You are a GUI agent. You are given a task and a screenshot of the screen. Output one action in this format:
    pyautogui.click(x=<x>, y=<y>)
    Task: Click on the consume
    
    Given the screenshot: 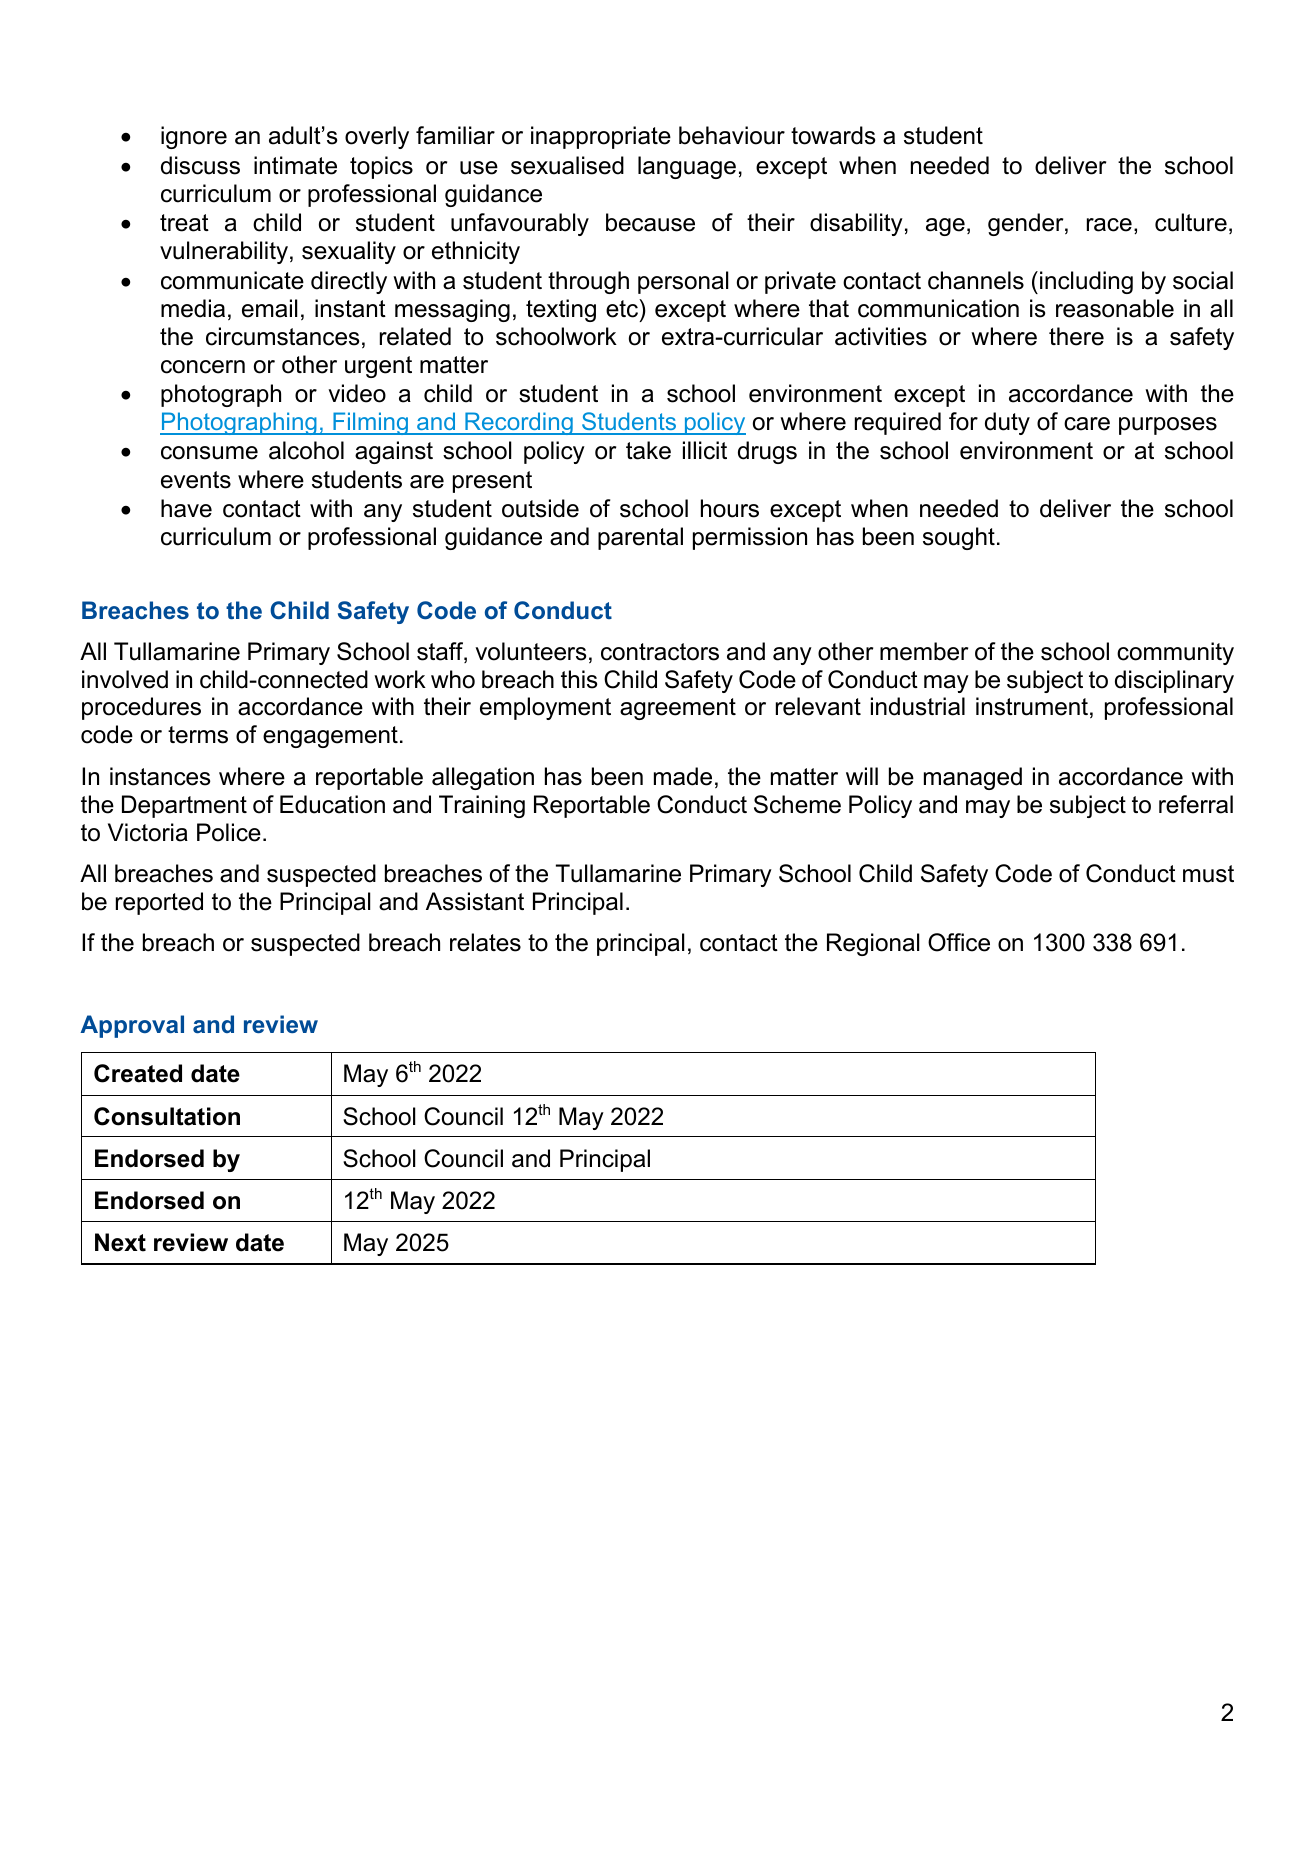 What is the action you would take?
    pyautogui.click(x=209, y=453)
